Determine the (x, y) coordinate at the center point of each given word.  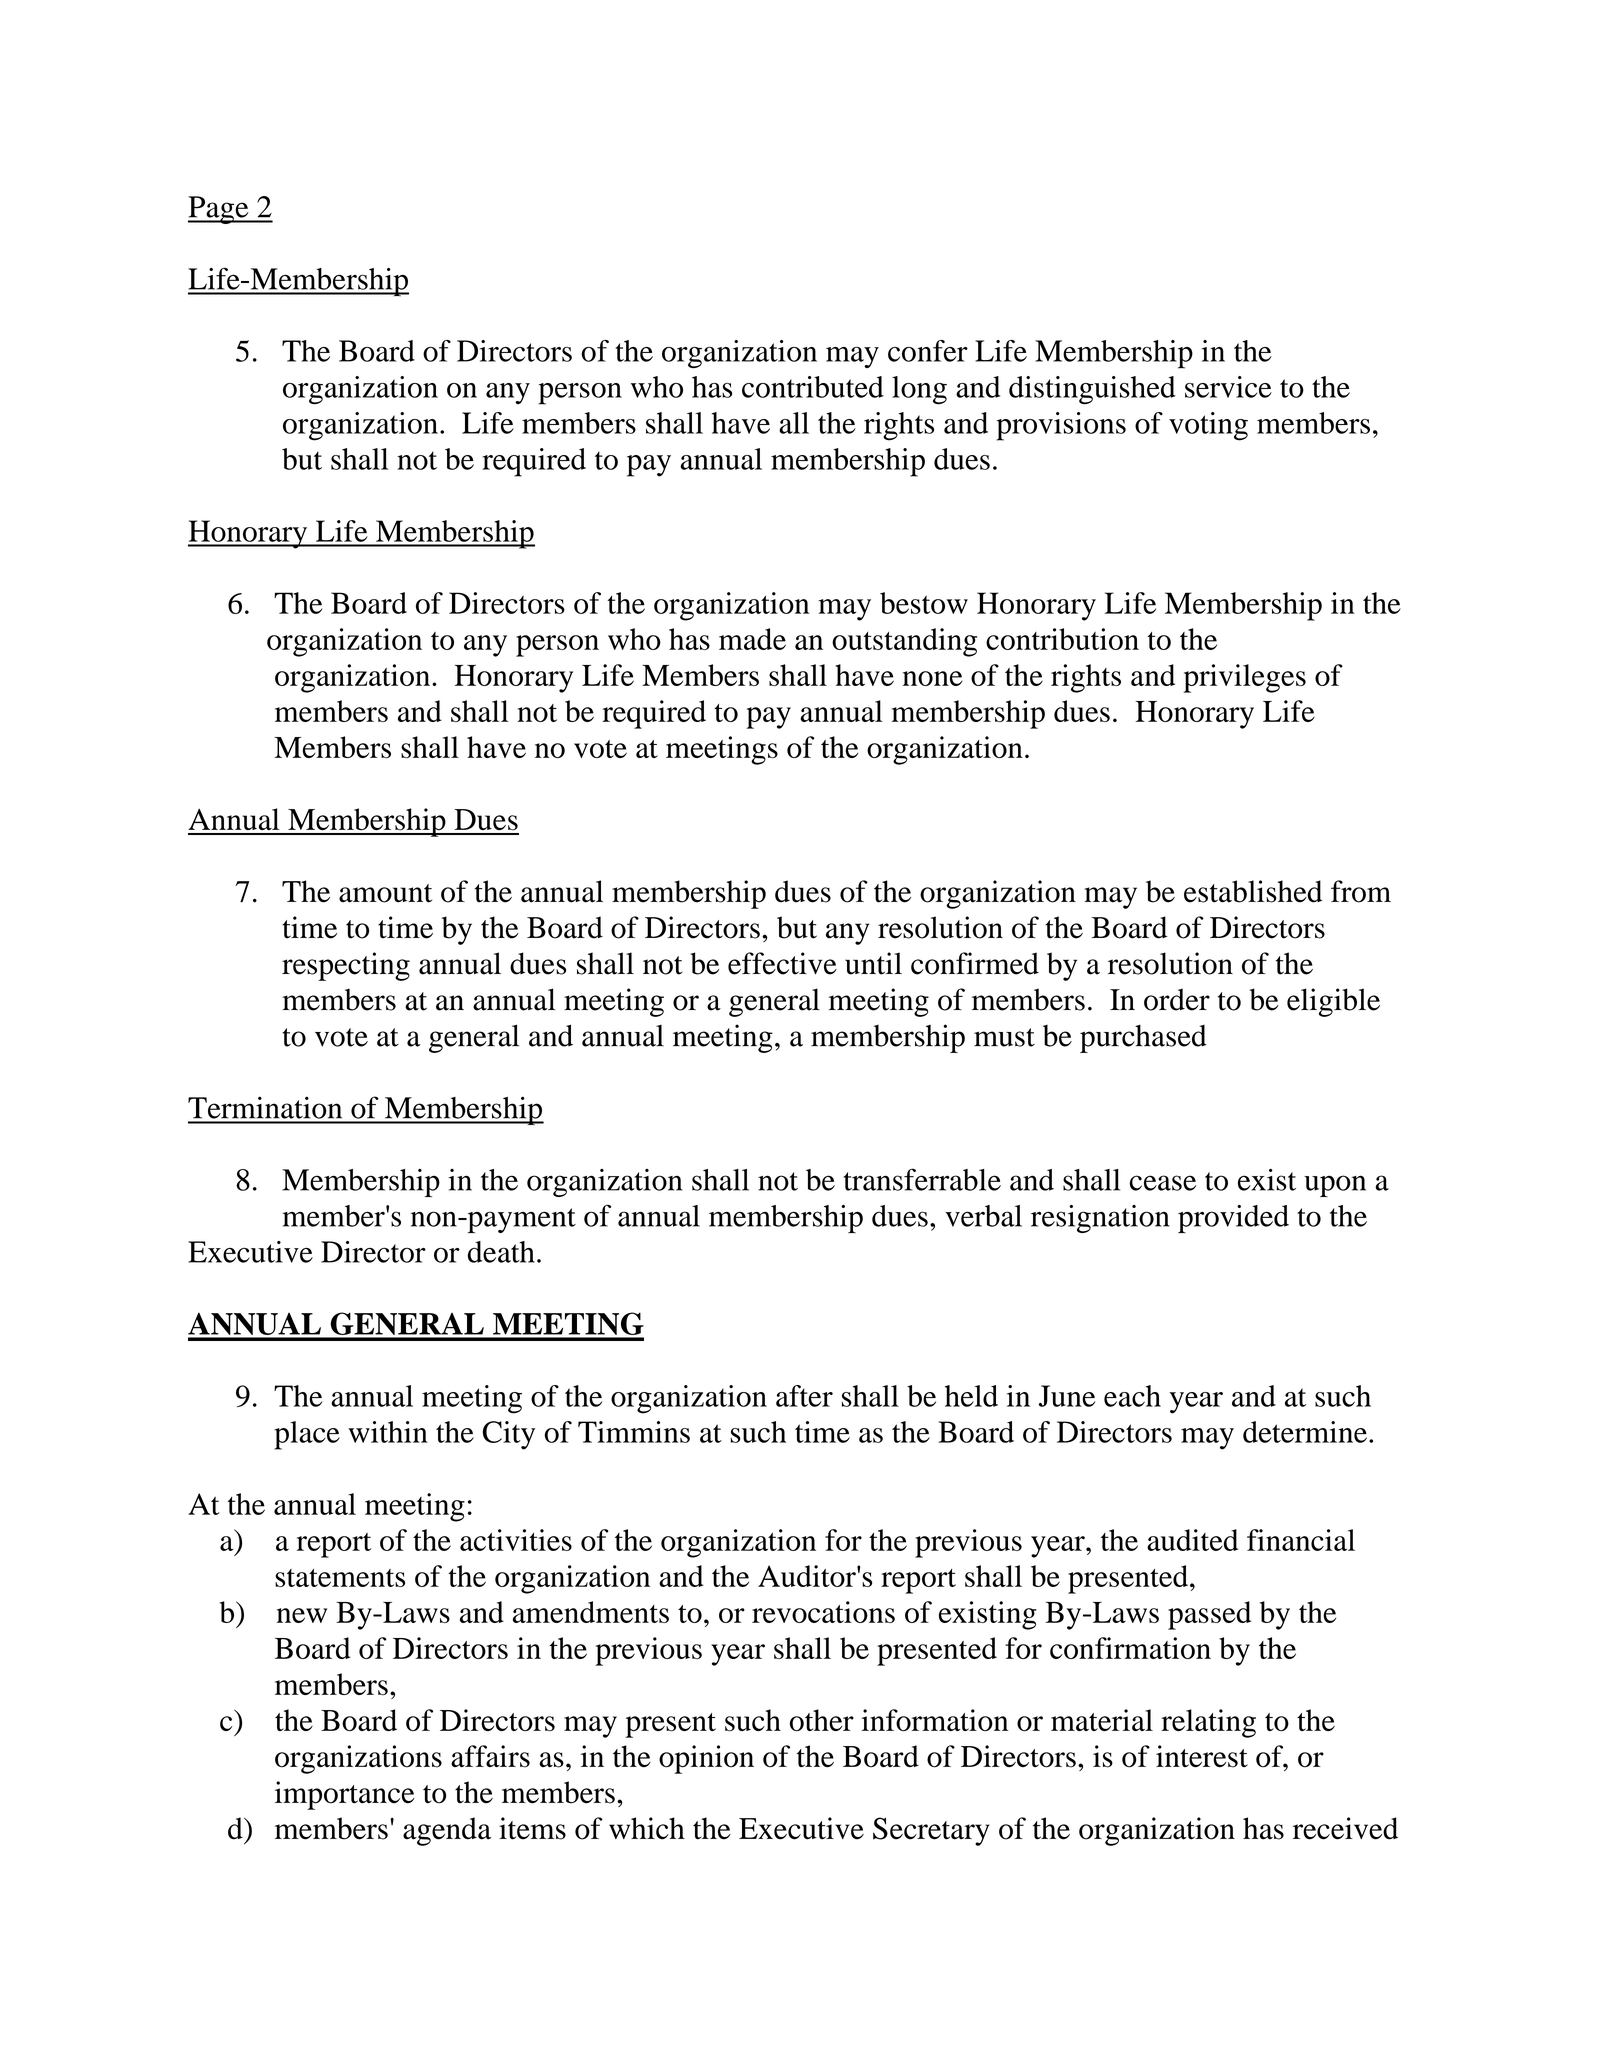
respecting (346, 966)
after (804, 1396)
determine (1305, 1432)
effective (782, 963)
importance (345, 1795)
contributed (813, 387)
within (388, 1432)
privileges (1244, 678)
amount (385, 893)
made (752, 639)
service (1228, 387)
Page (219, 210)
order (1177, 999)
